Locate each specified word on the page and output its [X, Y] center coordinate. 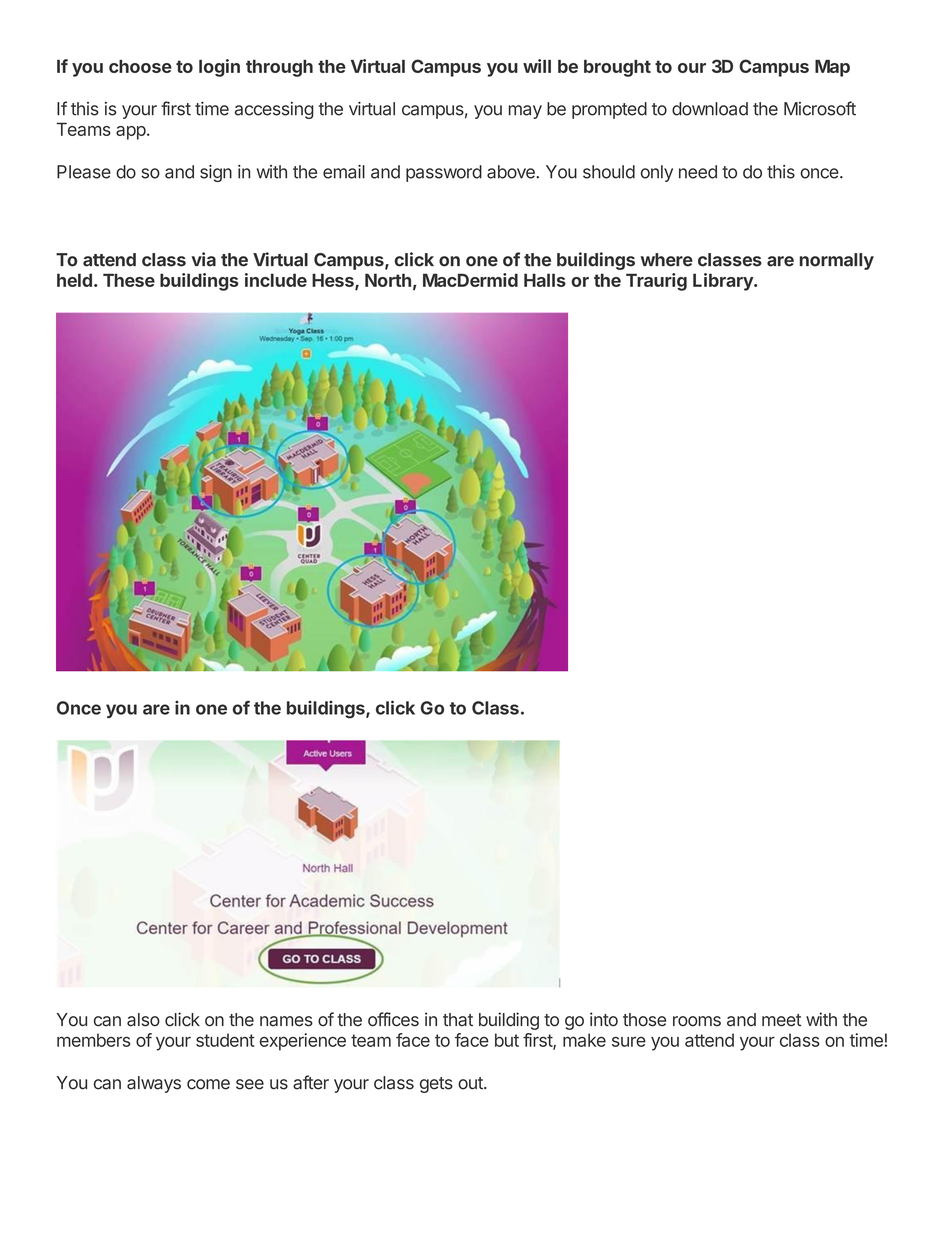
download [710, 109]
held [74, 280]
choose [140, 66]
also [143, 1020]
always [154, 1084]
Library [724, 282]
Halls [545, 280]
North [388, 280]
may [525, 112]
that [458, 1020]
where [667, 260]
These [129, 280]
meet [781, 1020]
